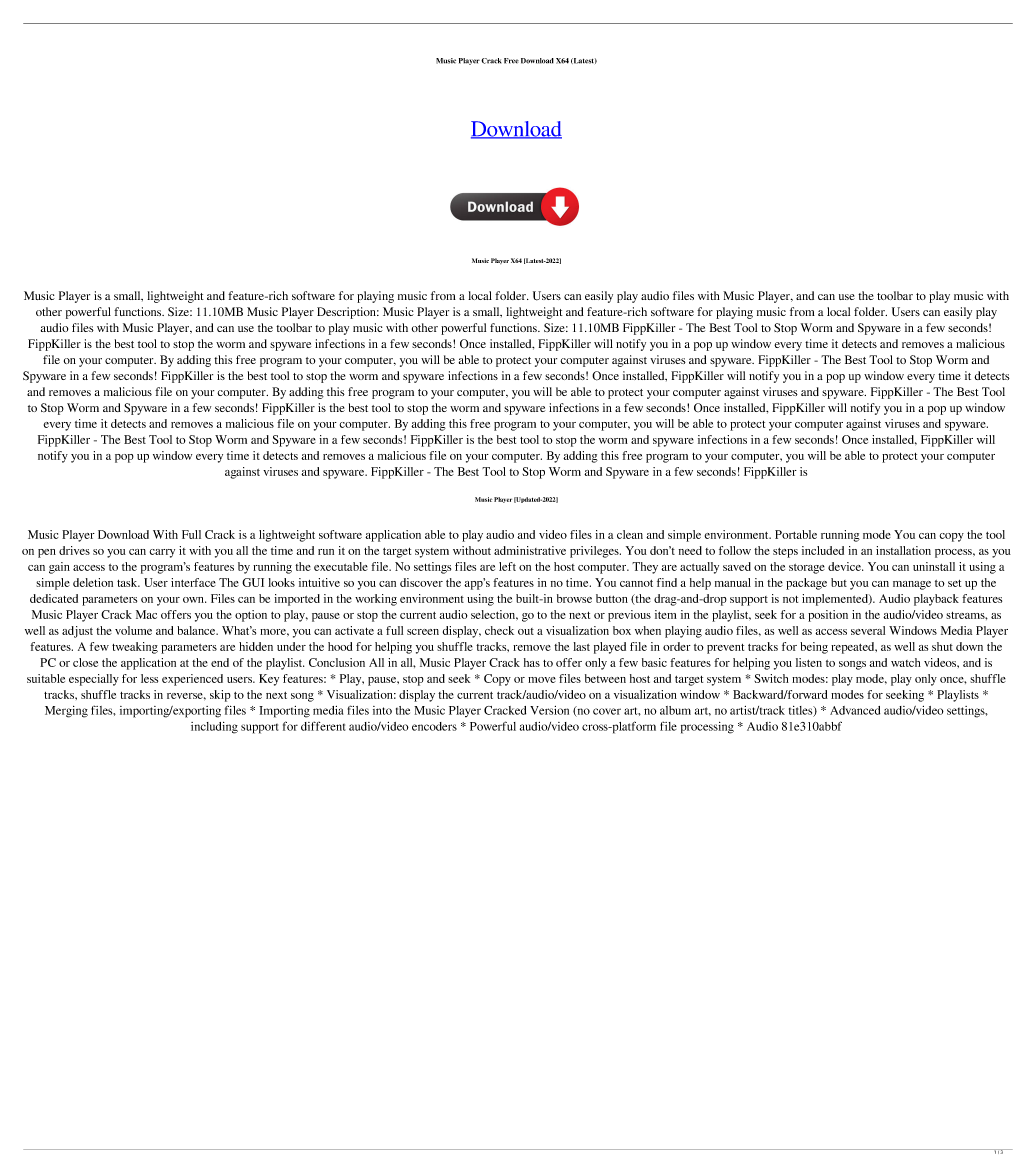 This screenshot has height=1165, width=1036. Describe the element at coordinates (630, 534) in the screenshot. I see `clean` at that location.
